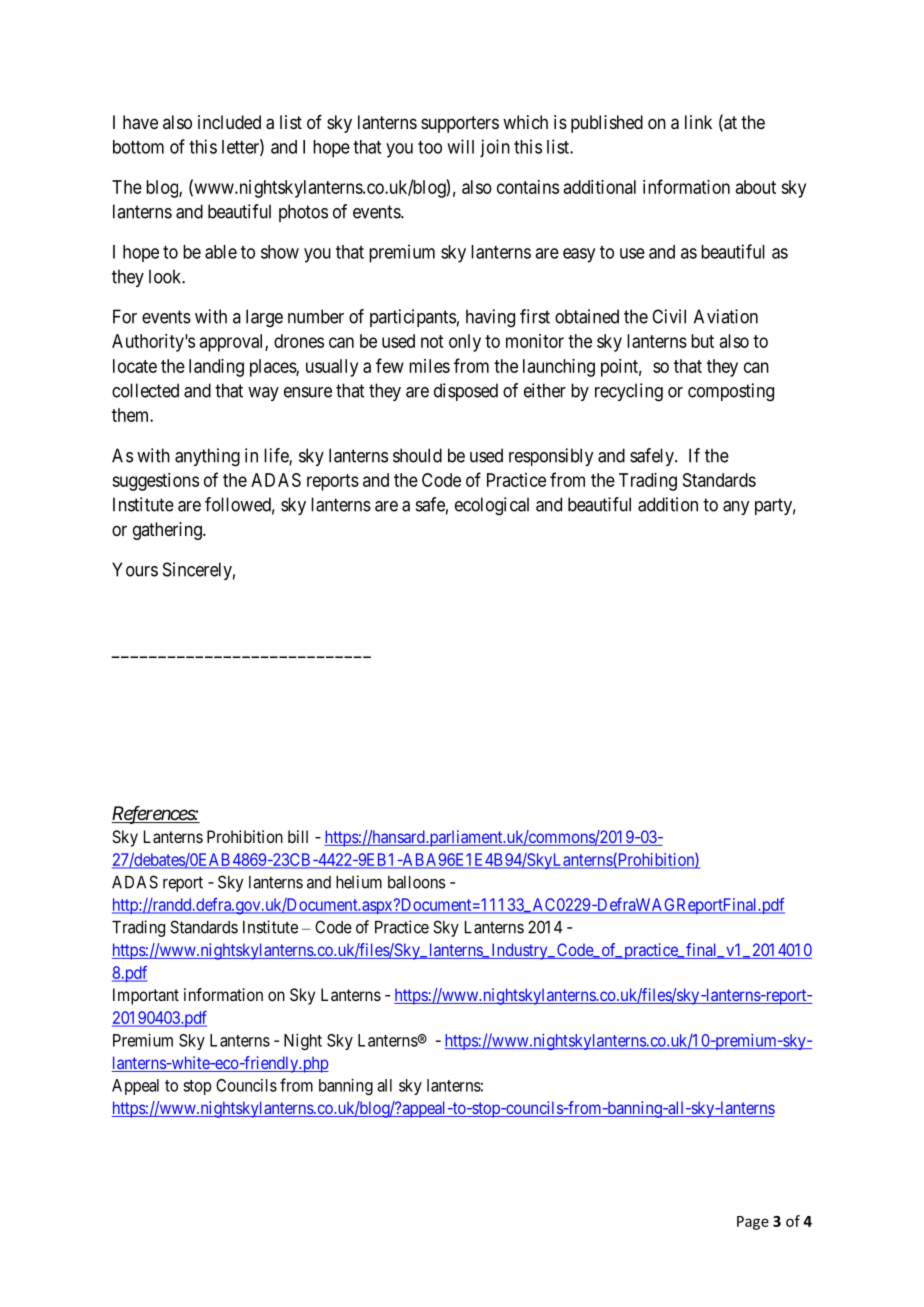 The height and width of the screenshot is (1307, 924). Describe the element at coordinates (551, 457) in the screenshot. I see `responsibly` at that location.
